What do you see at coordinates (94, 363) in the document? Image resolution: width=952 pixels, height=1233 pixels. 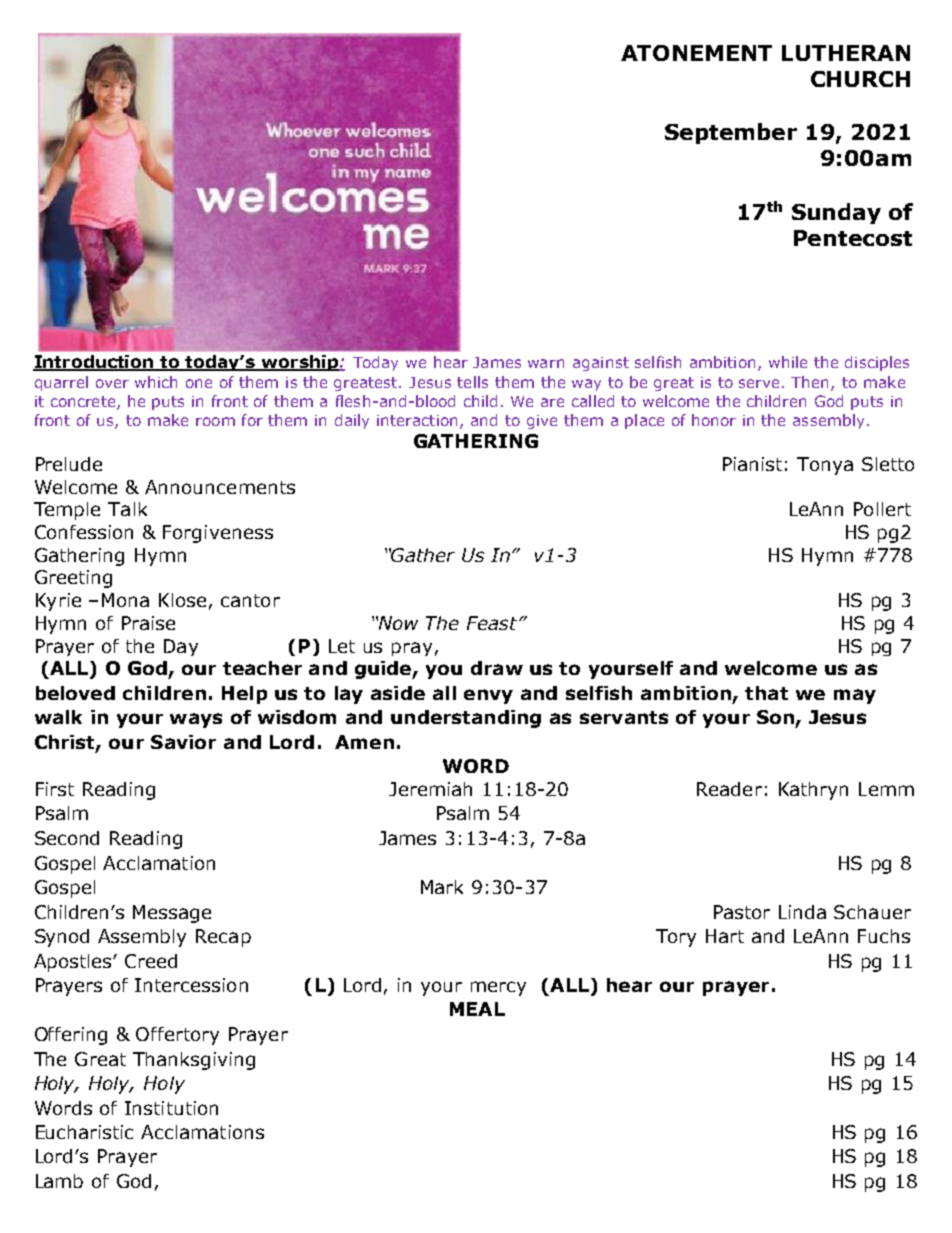 I see `Introduction` at bounding box center [94, 363].
